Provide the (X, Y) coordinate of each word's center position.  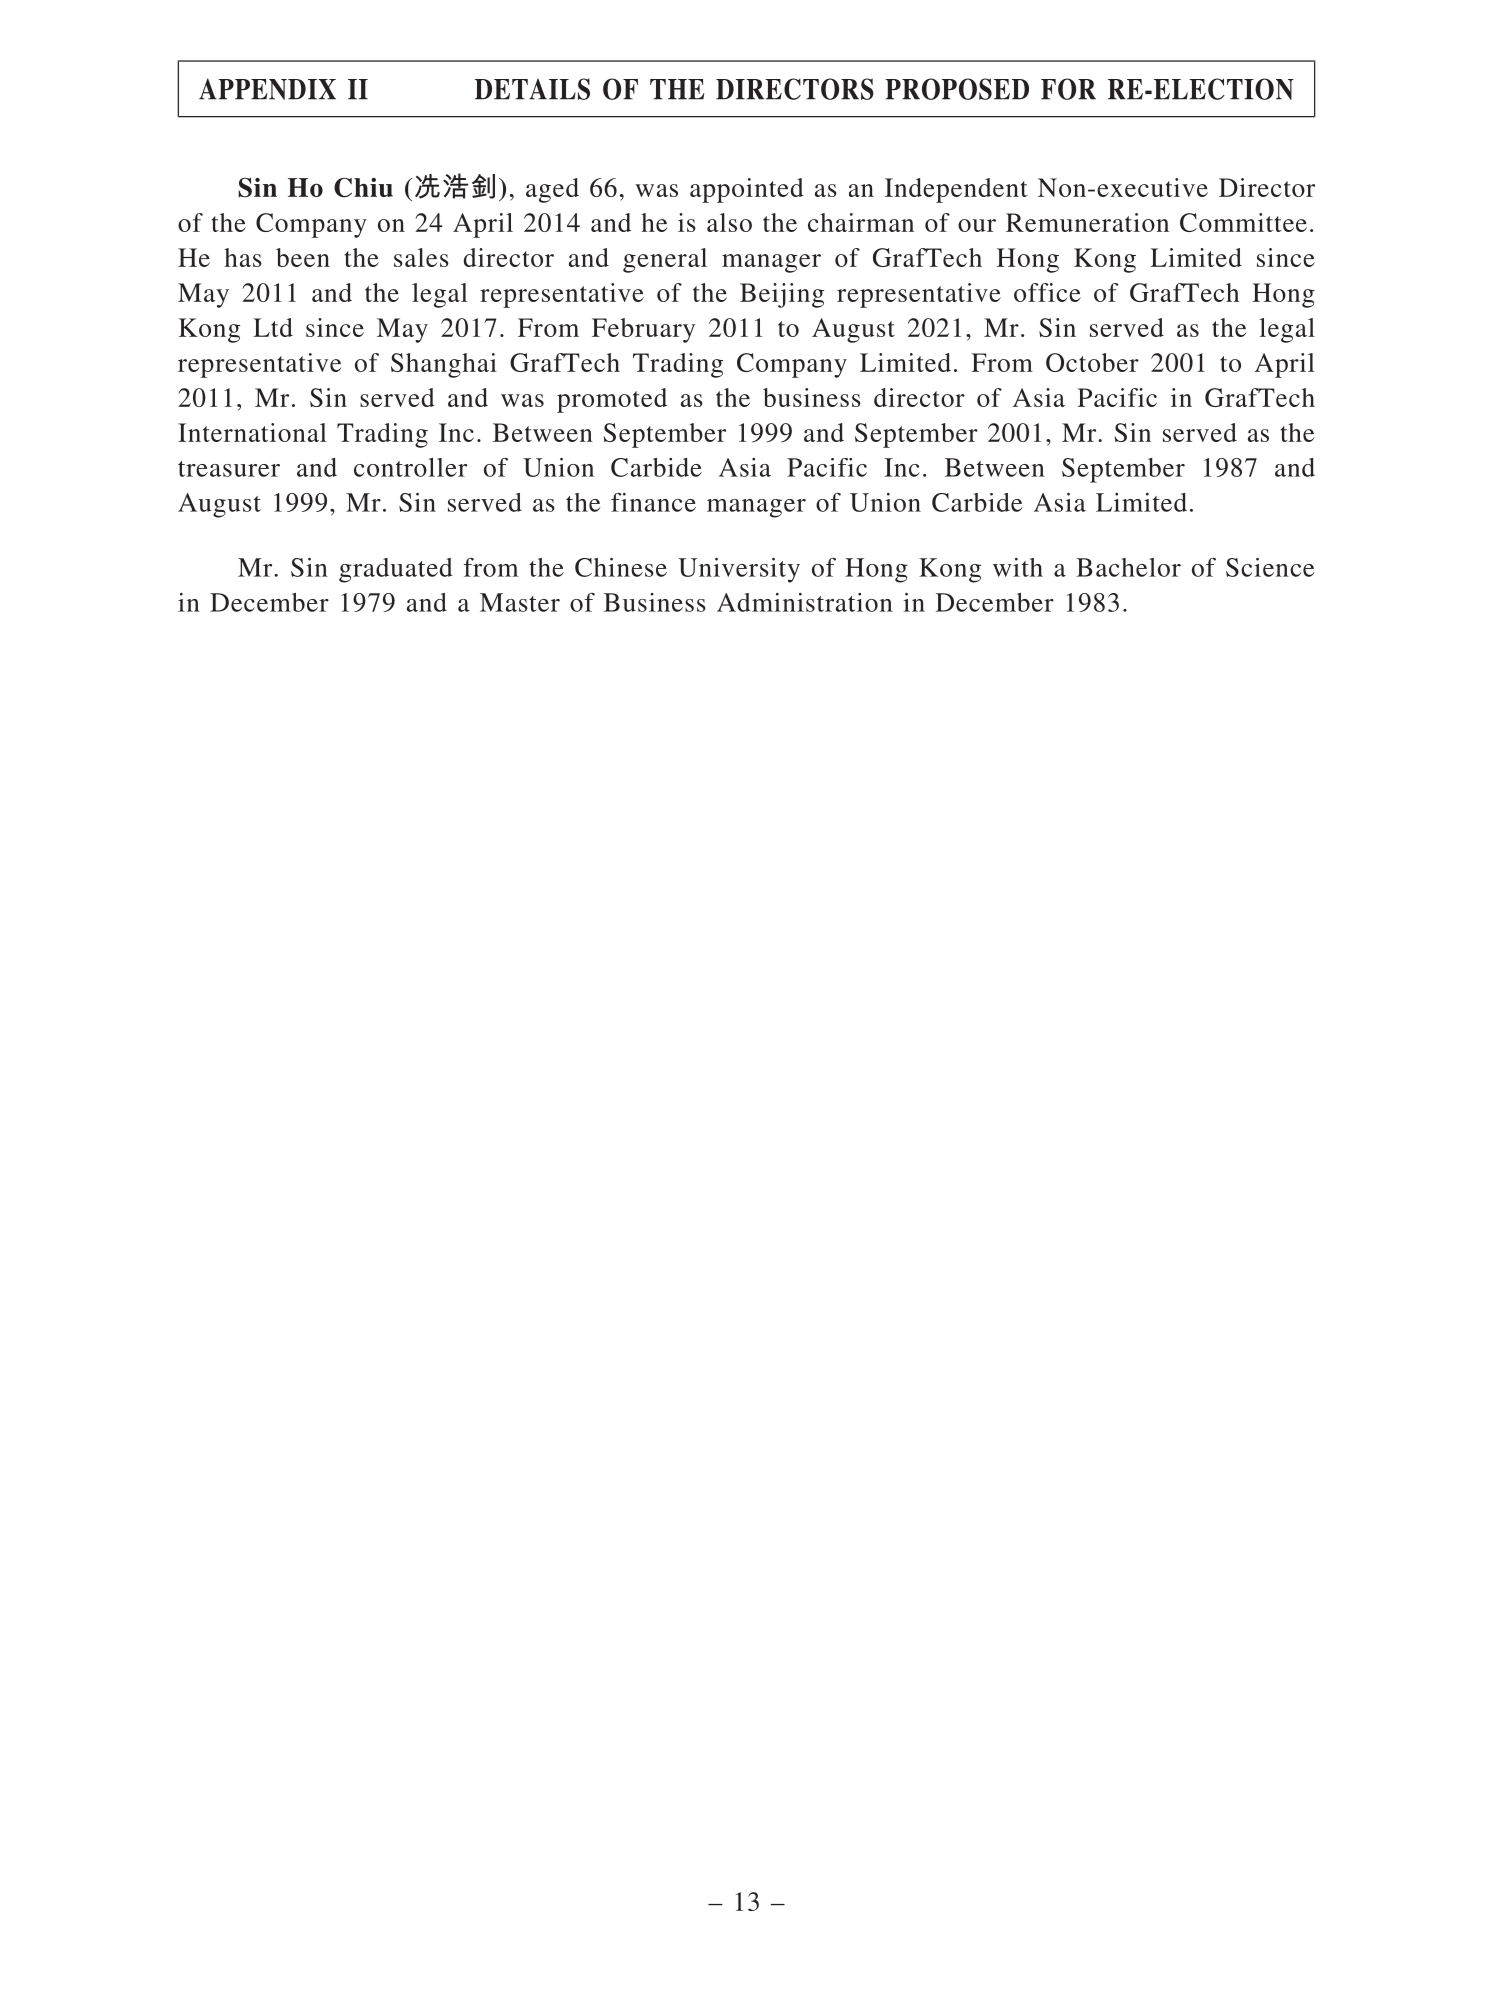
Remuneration (1087, 222)
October (1092, 362)
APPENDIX (267, 89)
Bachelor (1128, 567)
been (303, 257)
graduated (395, 570)
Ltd (273, 327)
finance (653, 502)
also (729, 222)
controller (410, 467)
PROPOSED (957, 89)
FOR (1068, 89)
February (643, 330)
